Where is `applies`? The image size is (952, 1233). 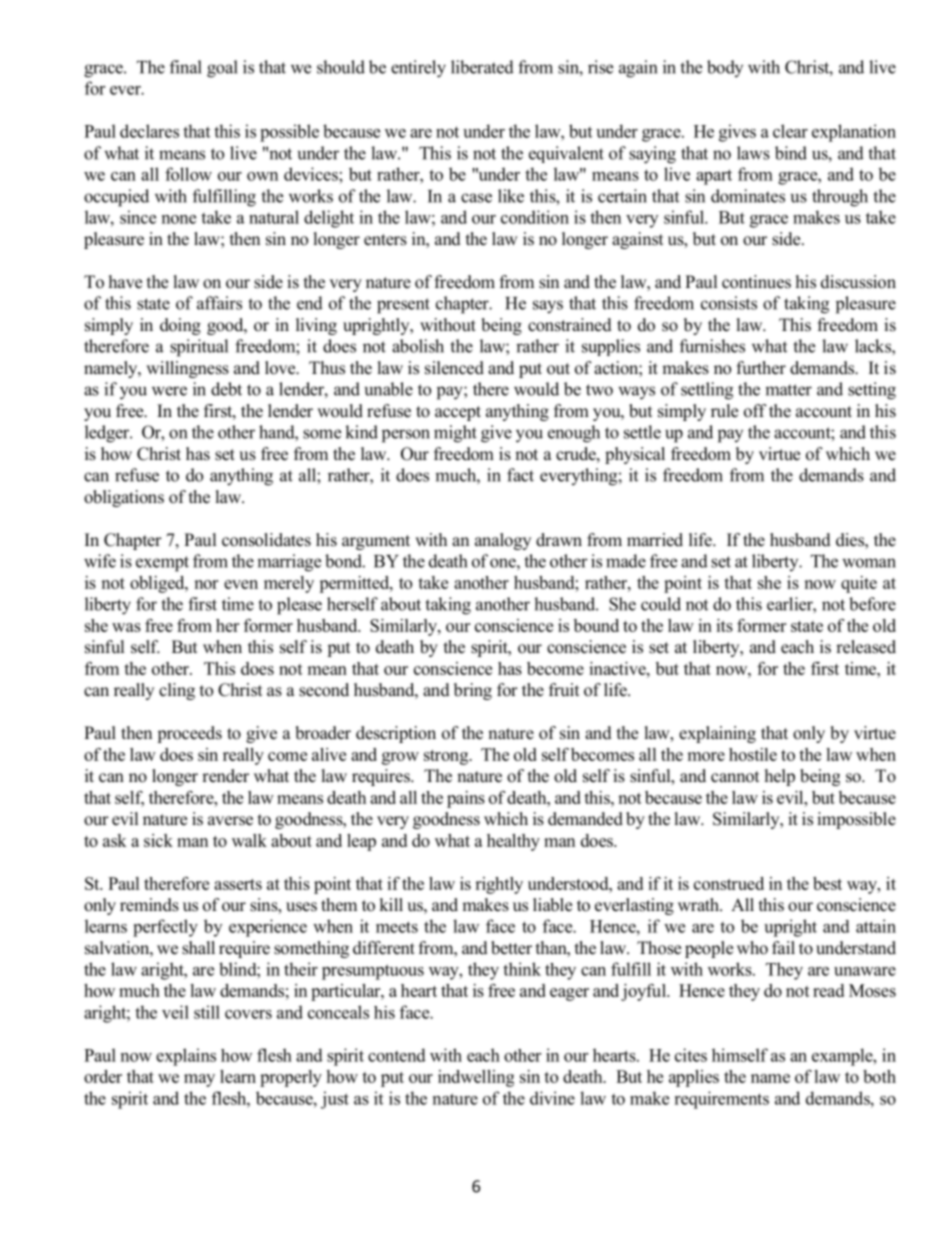
applies is located at coordinates (694, 1078).
